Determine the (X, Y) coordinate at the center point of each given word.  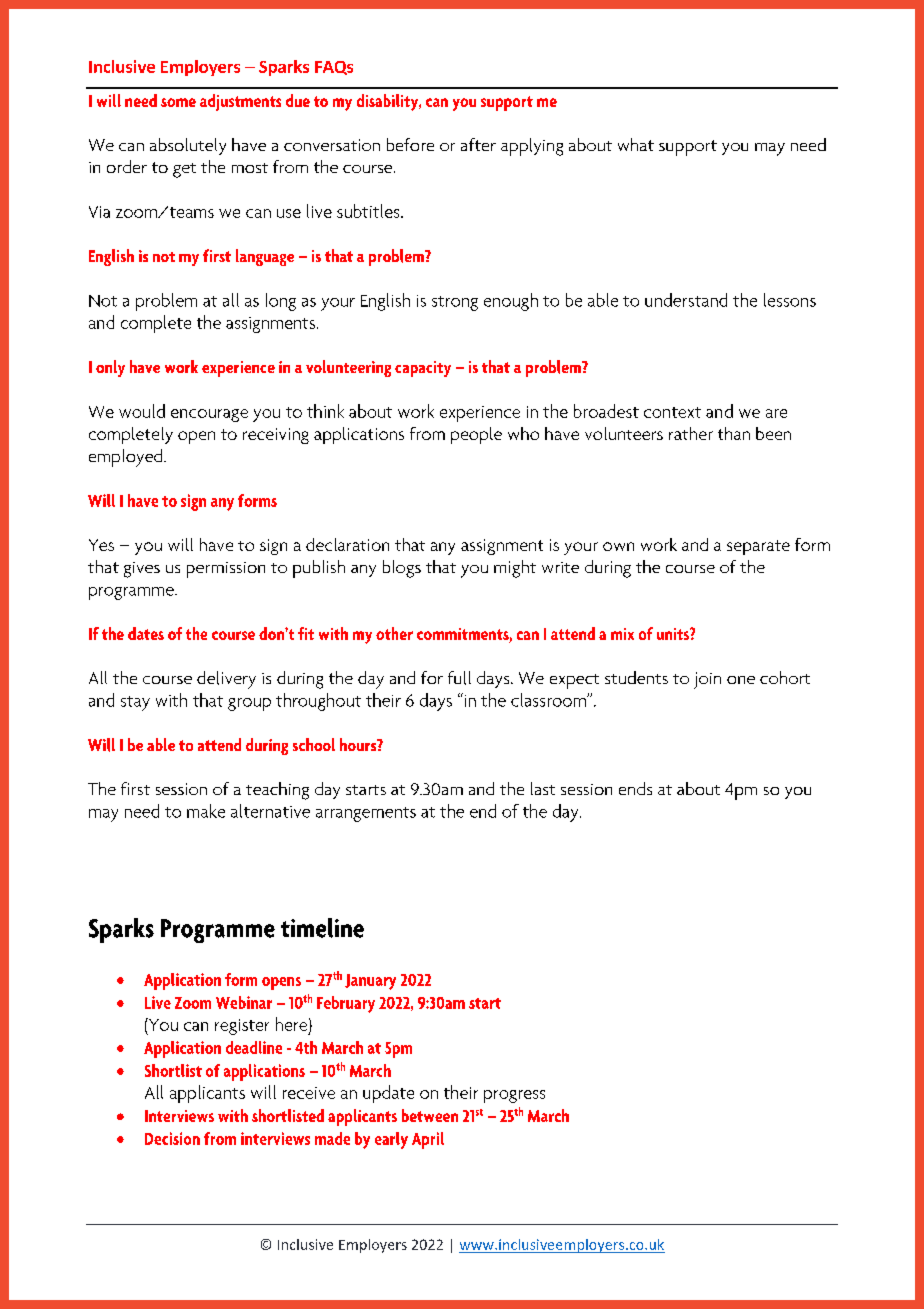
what (636, 144)
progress (514, 1096)
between (430, 1115)
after (478, 144)
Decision (172, 1138)
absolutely (188, 146)
